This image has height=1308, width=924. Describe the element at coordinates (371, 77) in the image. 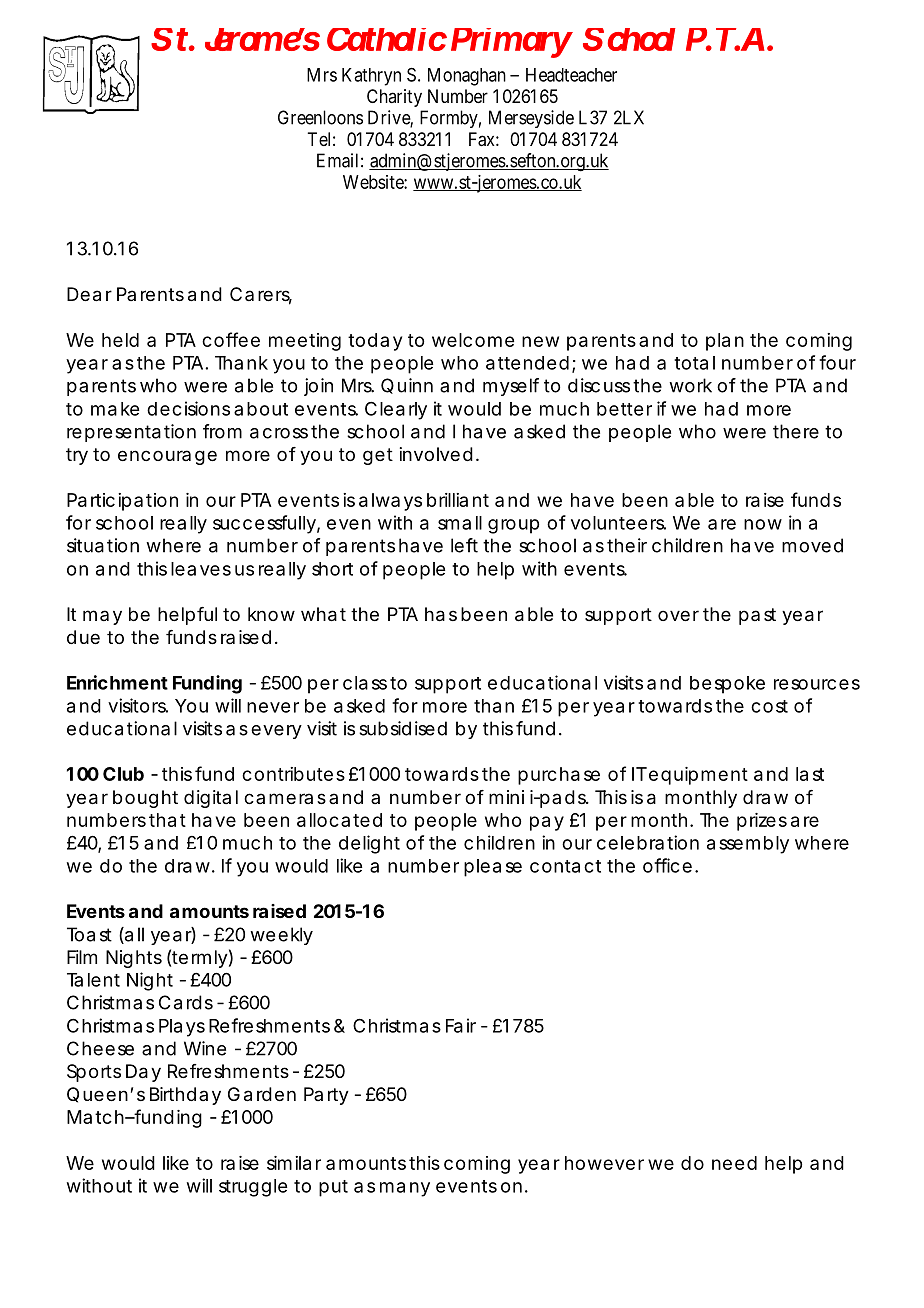

I see `Kathryn` at that location.
